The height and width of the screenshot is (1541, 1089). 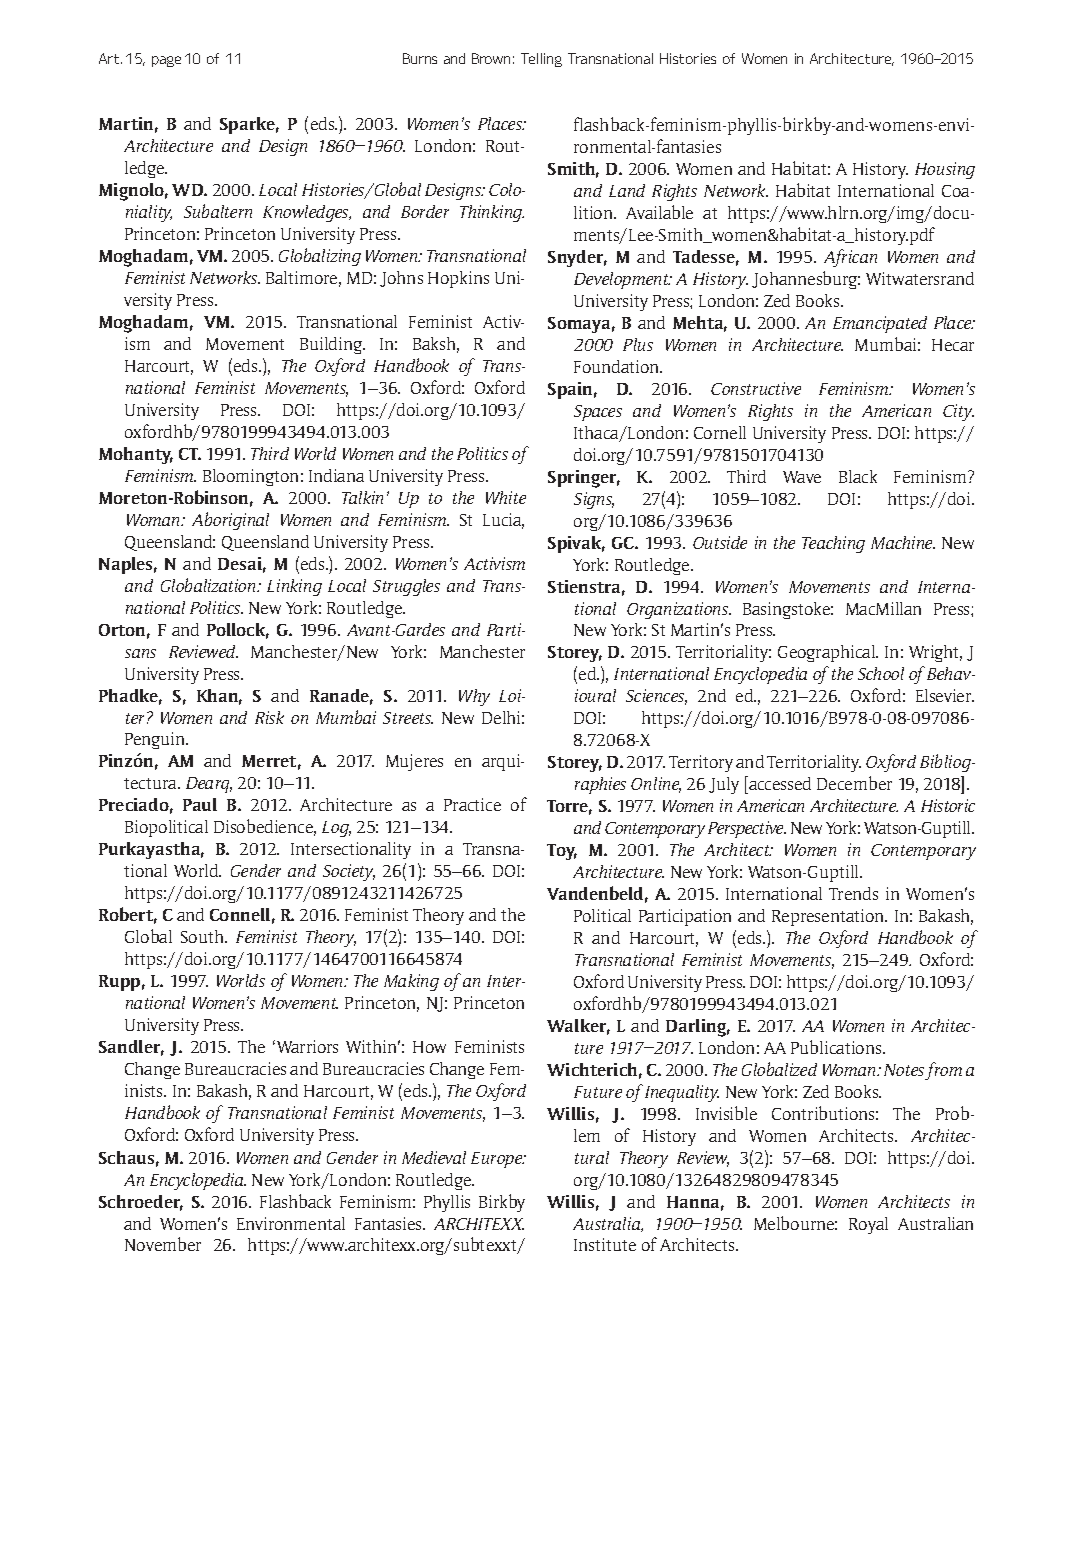 What do you see at coordinates (605, 1244) in the screenshot?
I see `Institute` at bounding box center [605, 1244].
